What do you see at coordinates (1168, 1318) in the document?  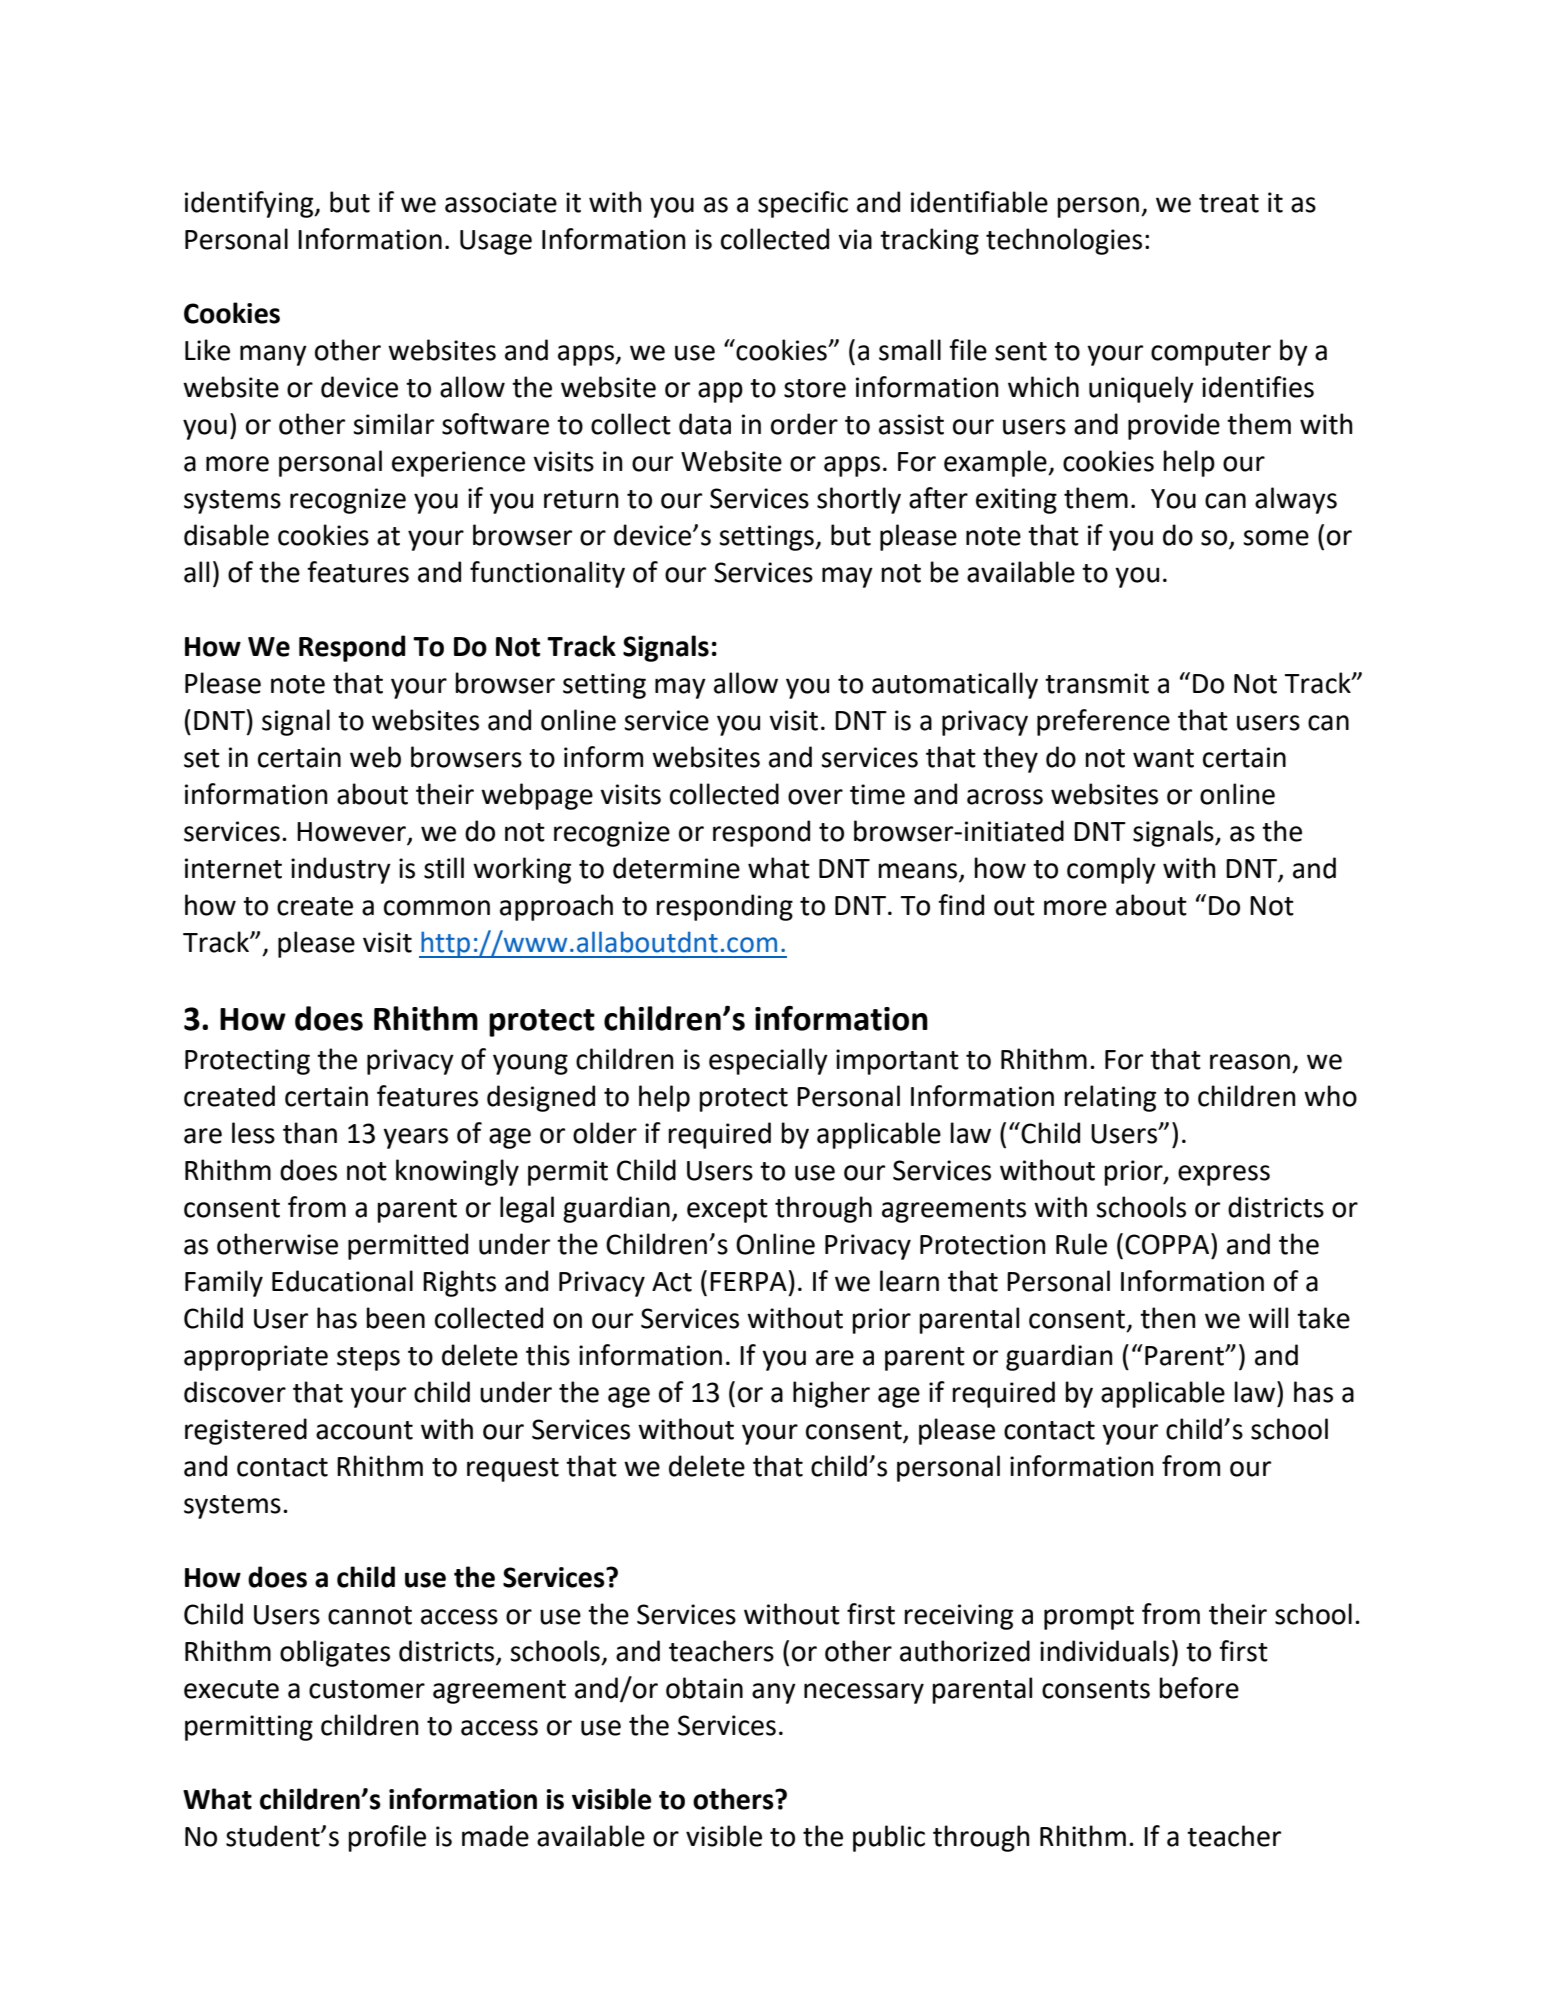 I see `then` at bounding box center [1168, 1318].
